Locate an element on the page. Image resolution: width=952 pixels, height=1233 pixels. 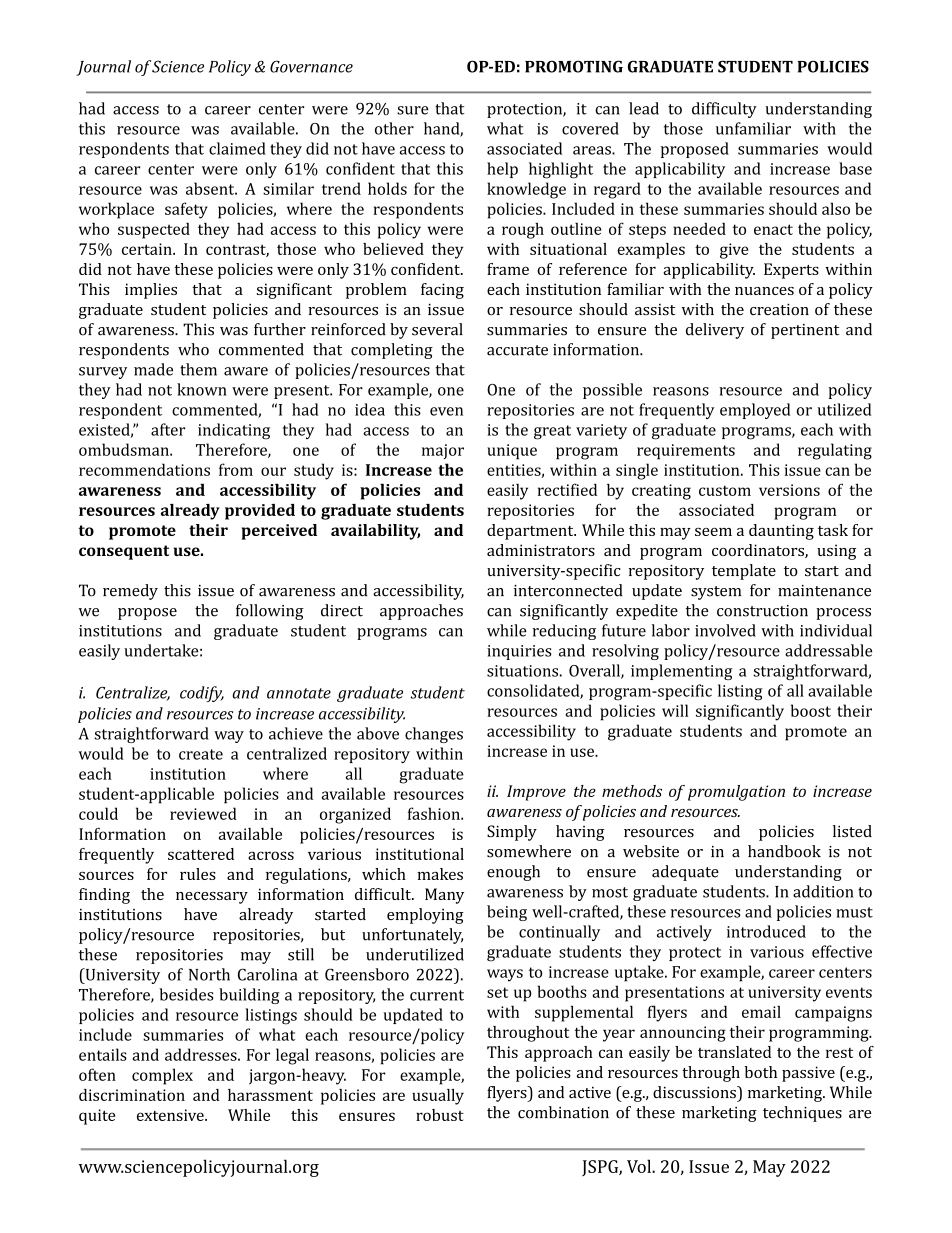
both is located at coordinates (760, 1072).
